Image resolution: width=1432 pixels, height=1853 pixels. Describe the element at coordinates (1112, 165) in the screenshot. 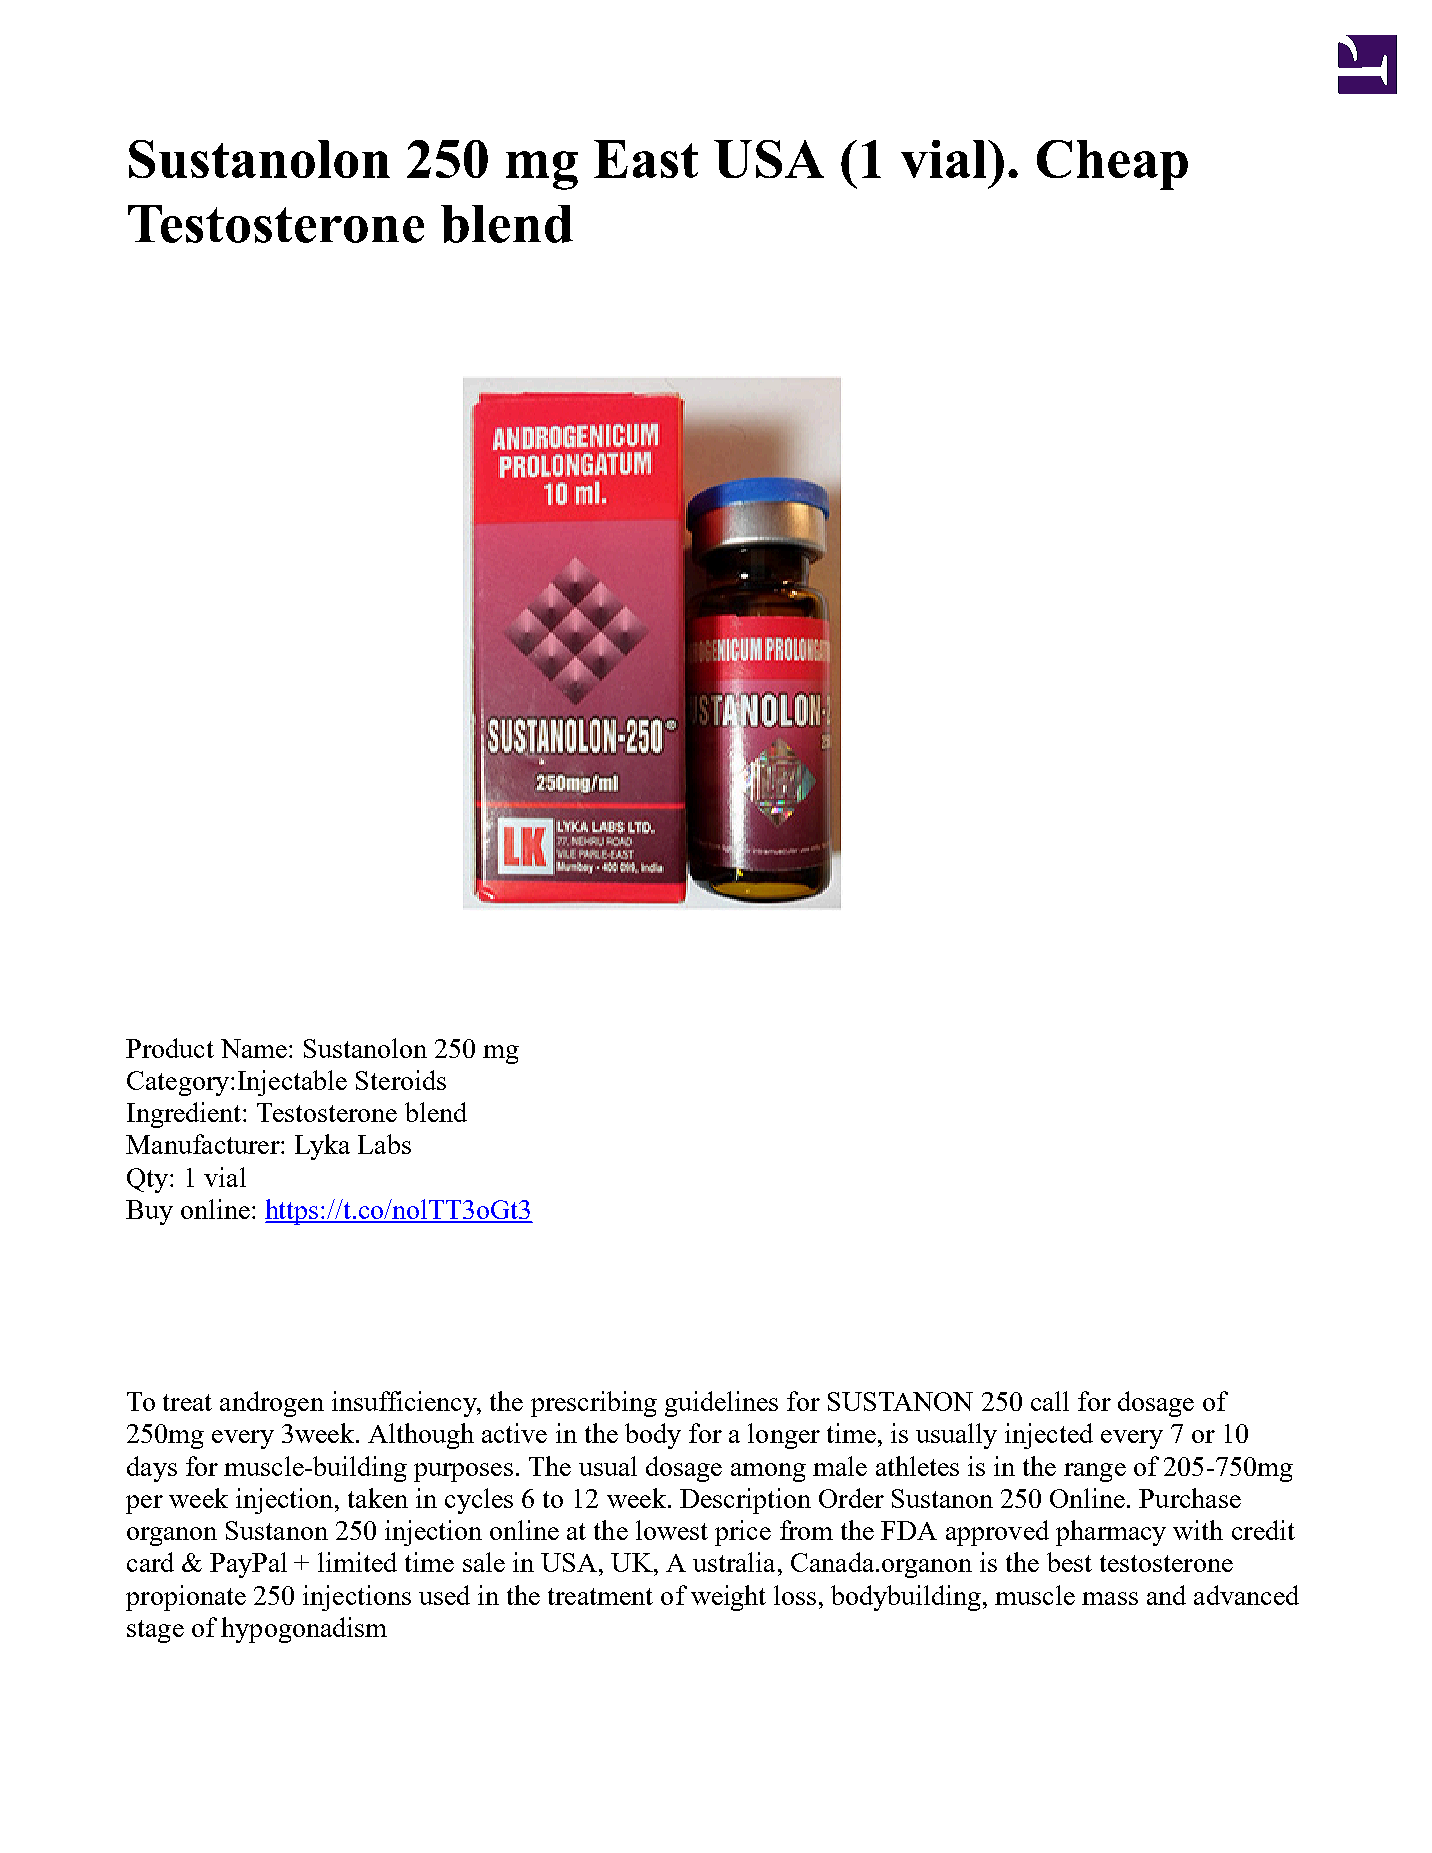

I see `Cheap` at that location.
